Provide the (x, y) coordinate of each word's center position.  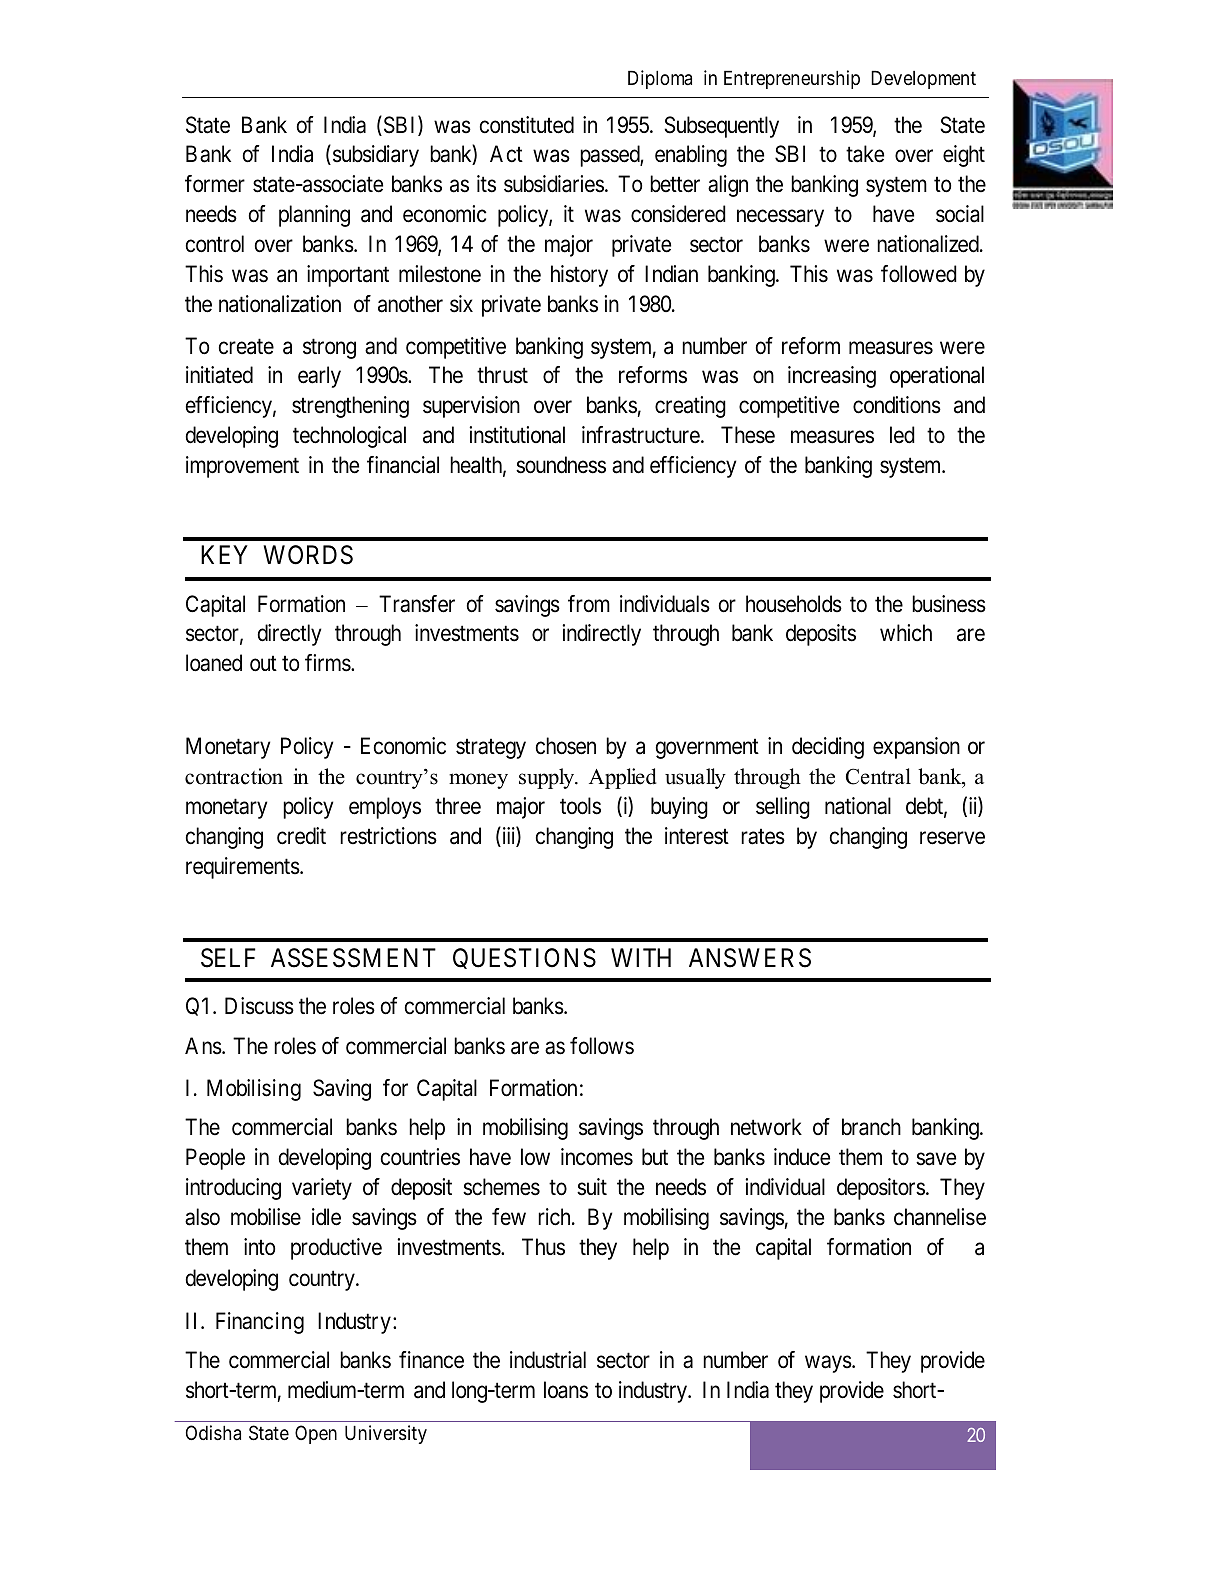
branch (871, 1127)
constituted (527, 125)
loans (566, 1390)
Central (878, 776)
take (865, 154)
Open (316, 1434)
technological (349, 437)
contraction (234, 776)
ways (828, 1364)
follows (602, 1046)
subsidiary (376, 156)
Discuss (259, 1006)
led (902, 435)
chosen (566, 746)
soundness (561, 465)
